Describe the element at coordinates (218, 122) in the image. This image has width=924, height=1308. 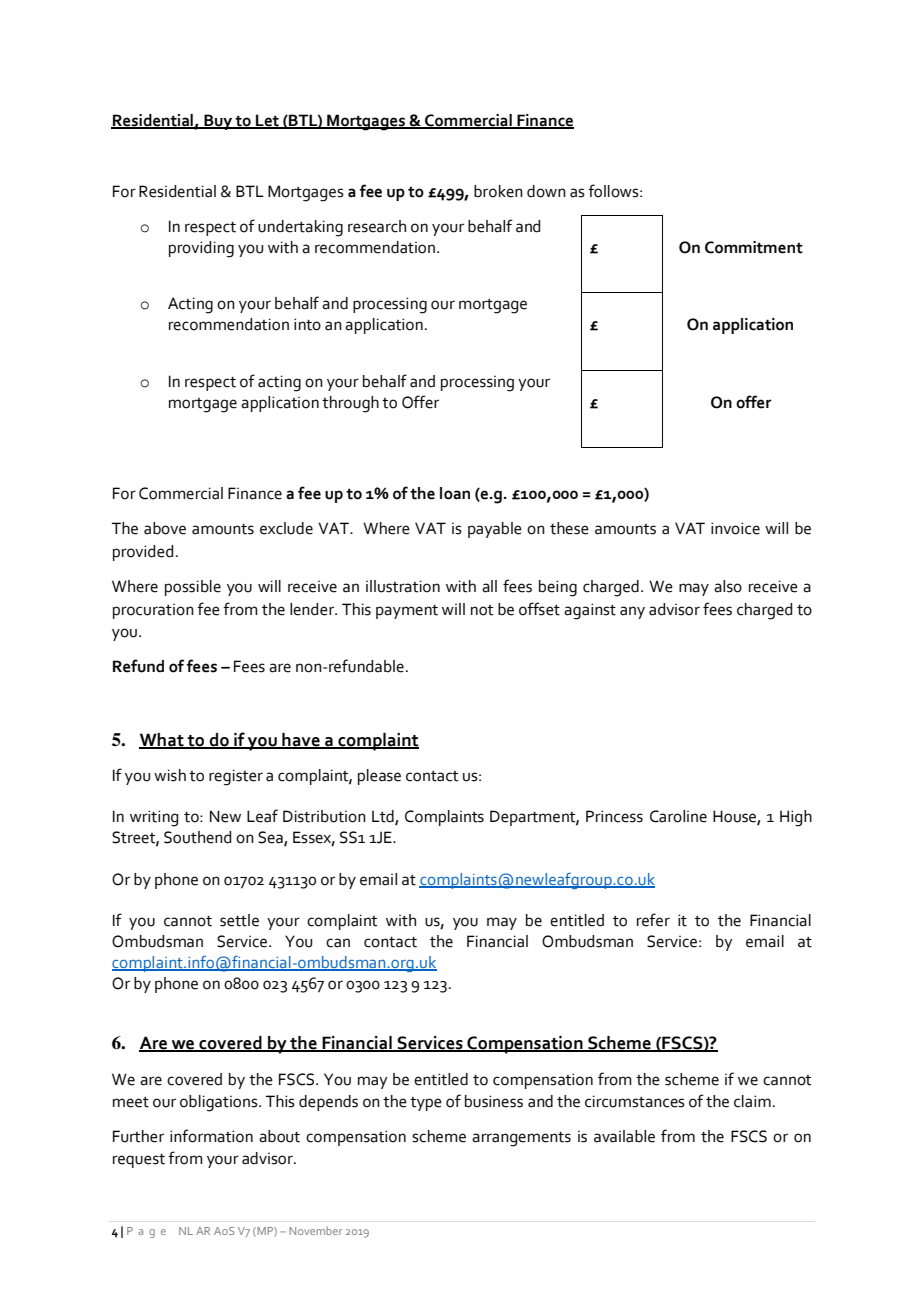
I see `Buy` at that location.
